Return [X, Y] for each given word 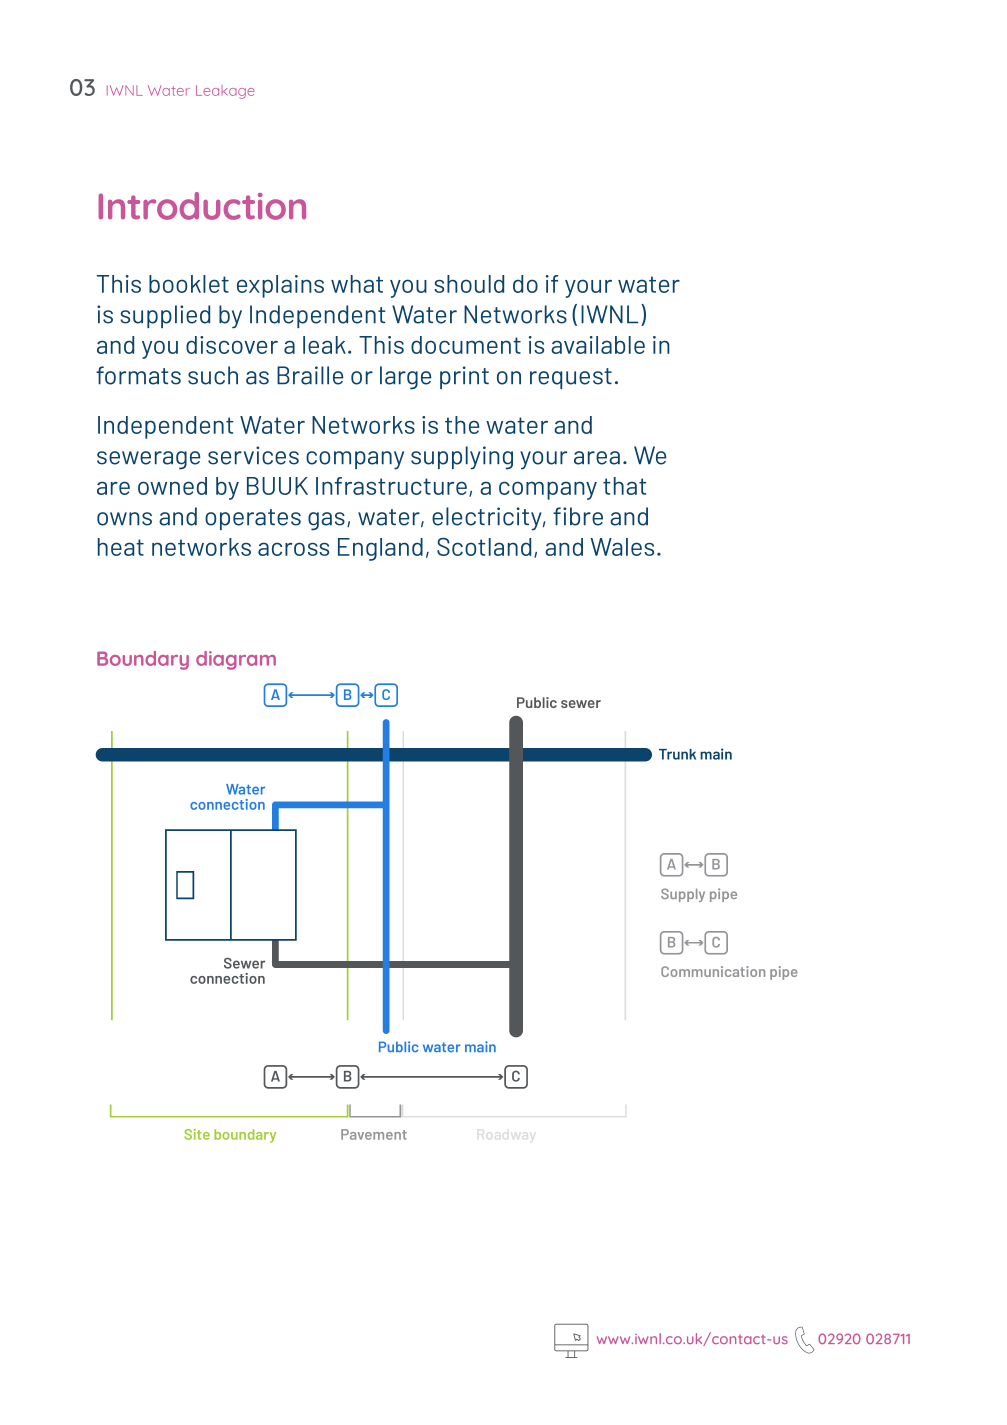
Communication [713, 971]
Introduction [202, 206]
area [597, 458]
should [469, 284]
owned [172, 486]
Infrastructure [391, 486]
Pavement [374, 1134]
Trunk [677, 754]
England [380, 549]
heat [121, 547]
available [598, 345]
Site [197, 1134]
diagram [236, 660]
